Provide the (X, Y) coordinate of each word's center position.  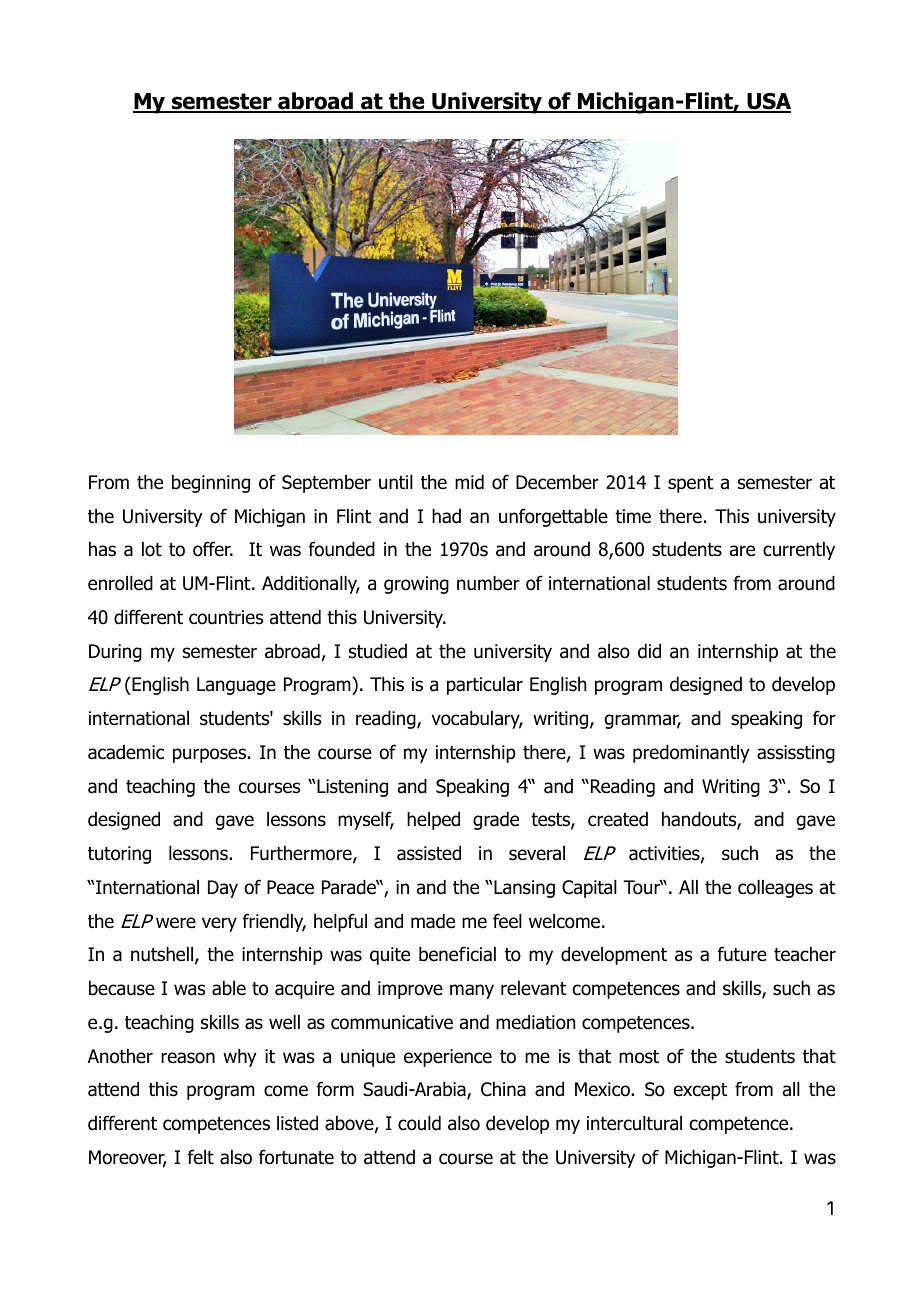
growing (416, 585)
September (326, 484)
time (633, 516)
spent (690, 484)
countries (226, 617)
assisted (429, 853)
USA (768, 103)
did (649, 651)
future (742, 954)
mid (469, 482)
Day (223, 889)
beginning (211, 484)
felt (200, 1157)
